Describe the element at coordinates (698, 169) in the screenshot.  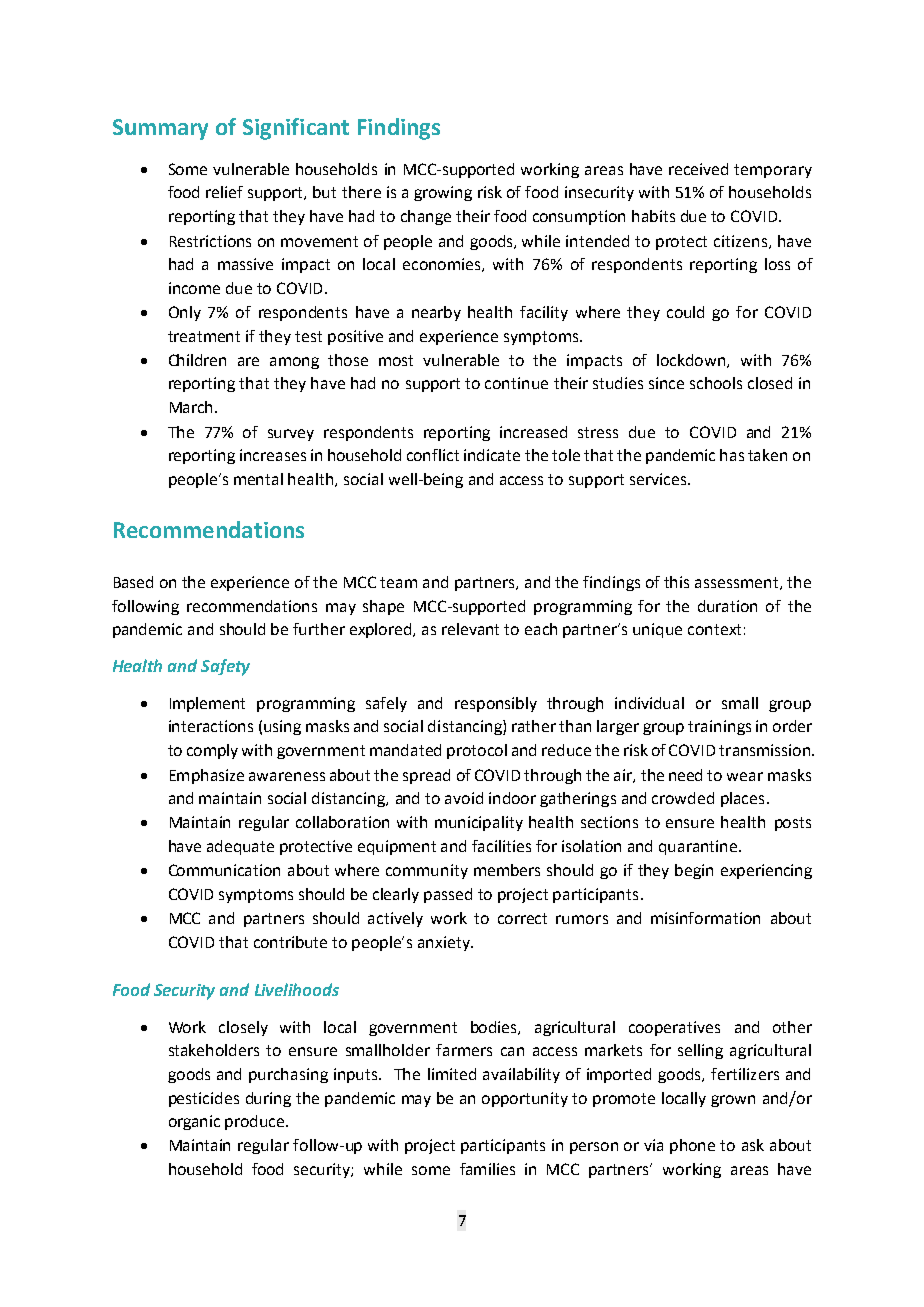
I see `received` at that location.
